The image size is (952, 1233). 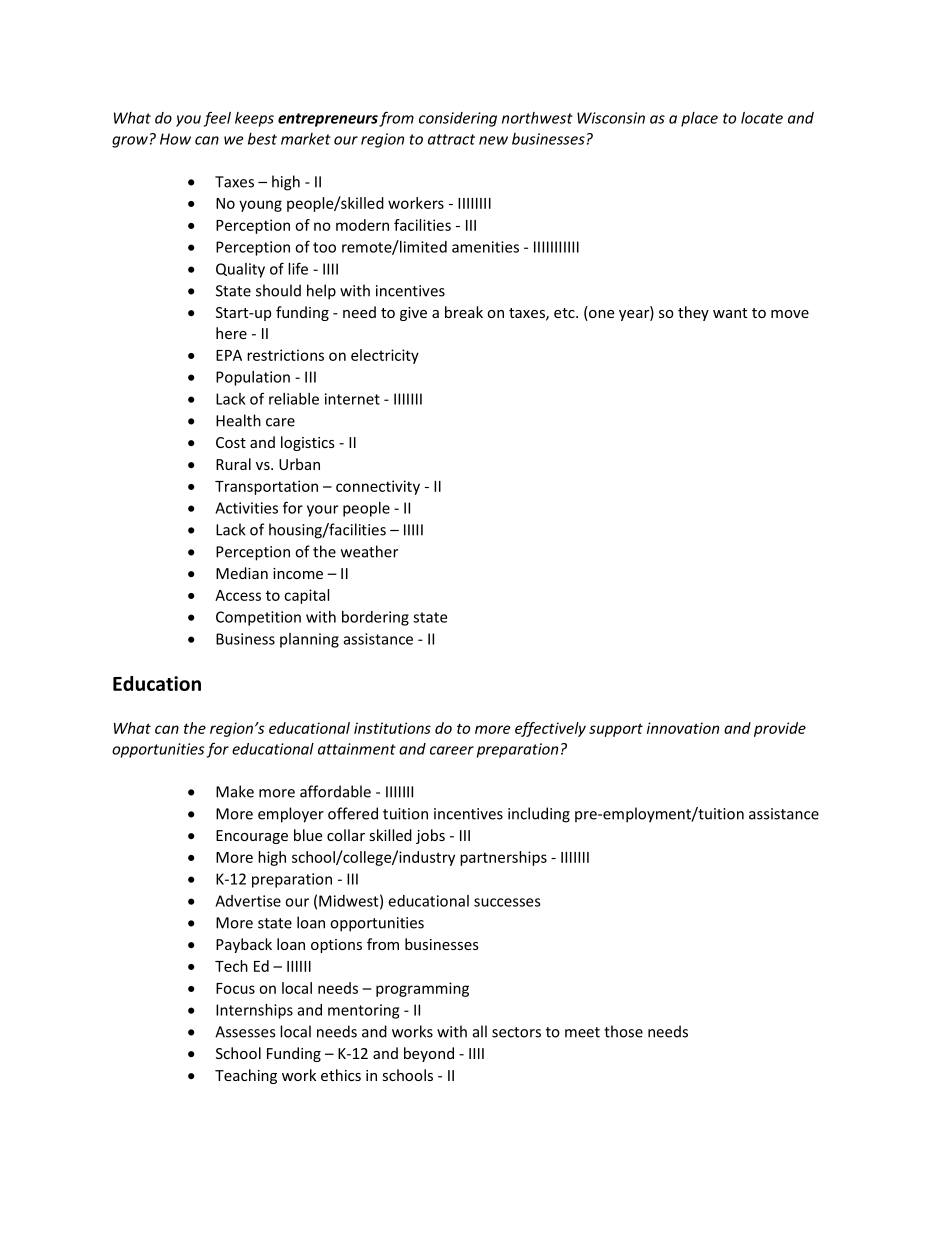 What do you see at coordinates (253, 378) in the page?
I see `Population` at bounding box center [253, 378].
